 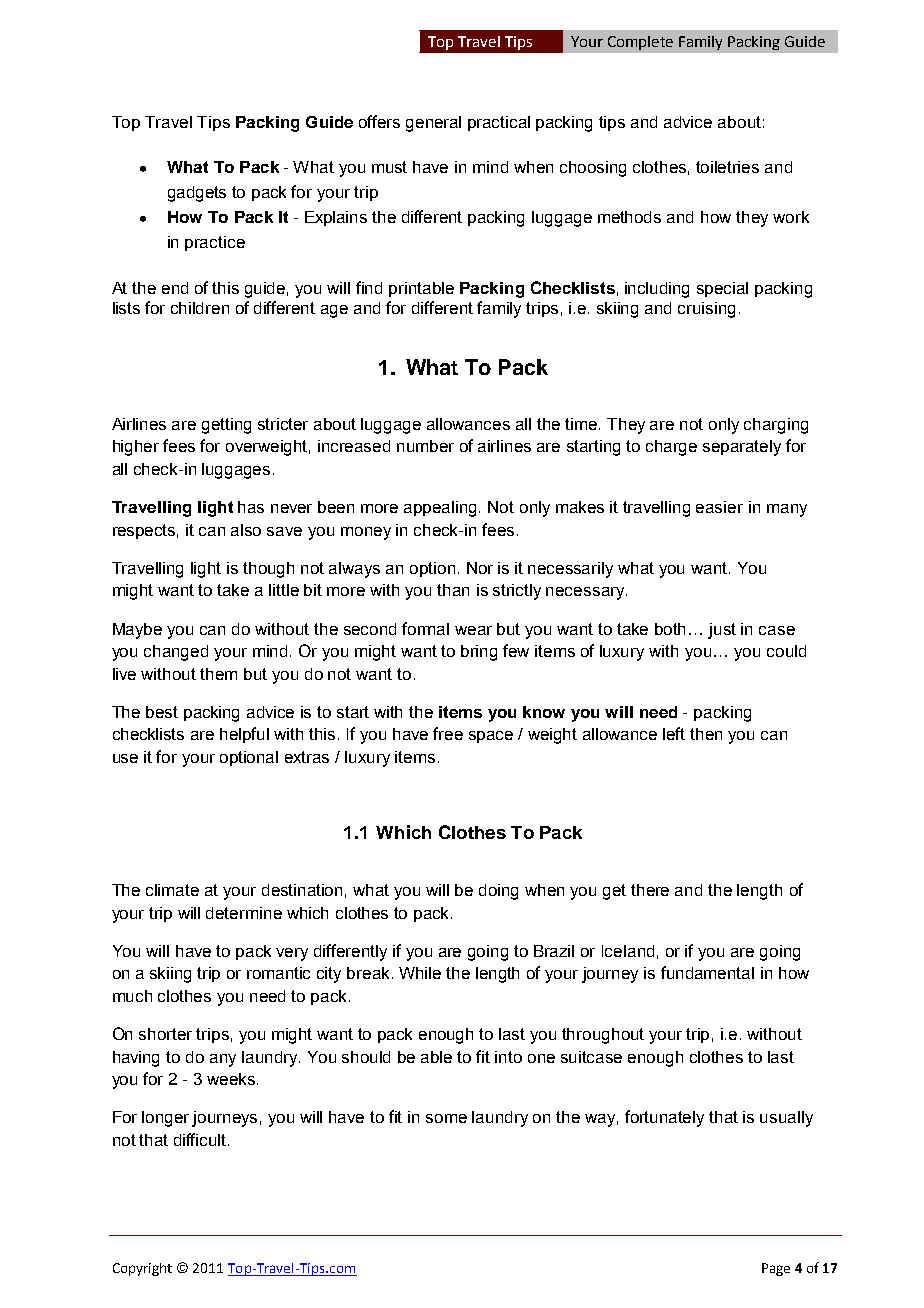 I want to click on them, so click(x=218, y=674).
